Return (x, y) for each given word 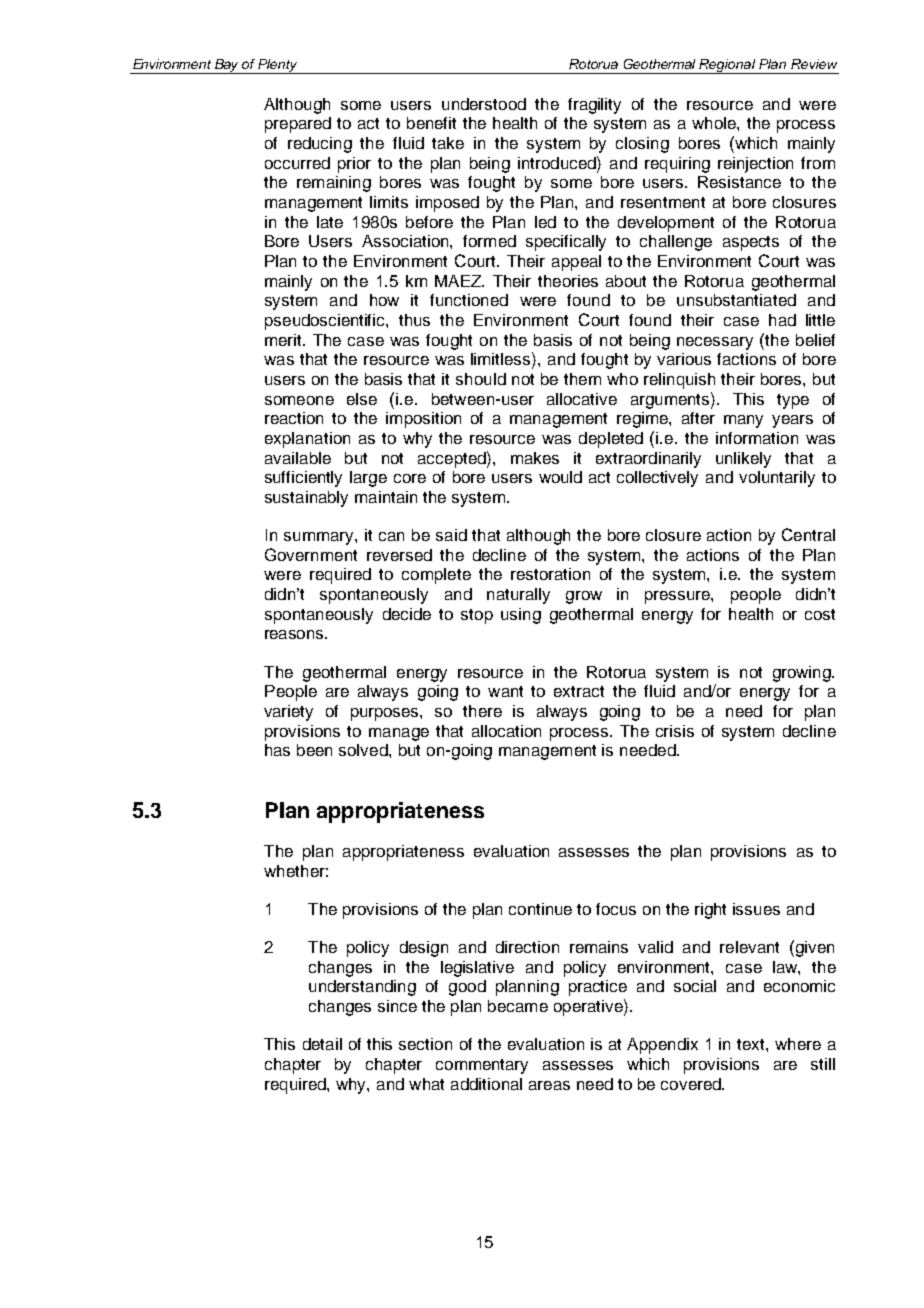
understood (484, 104)
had (782, 320)
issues (756, 909)
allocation (506, 731)
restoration (550, 574)
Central (808, 534)
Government (311, 554)
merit (284, 340)
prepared (298, 125)
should (481, 379)
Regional (728, 66)
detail (322, 1044)
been (314, 750)
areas (549, 1085)
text (752, 1044)
